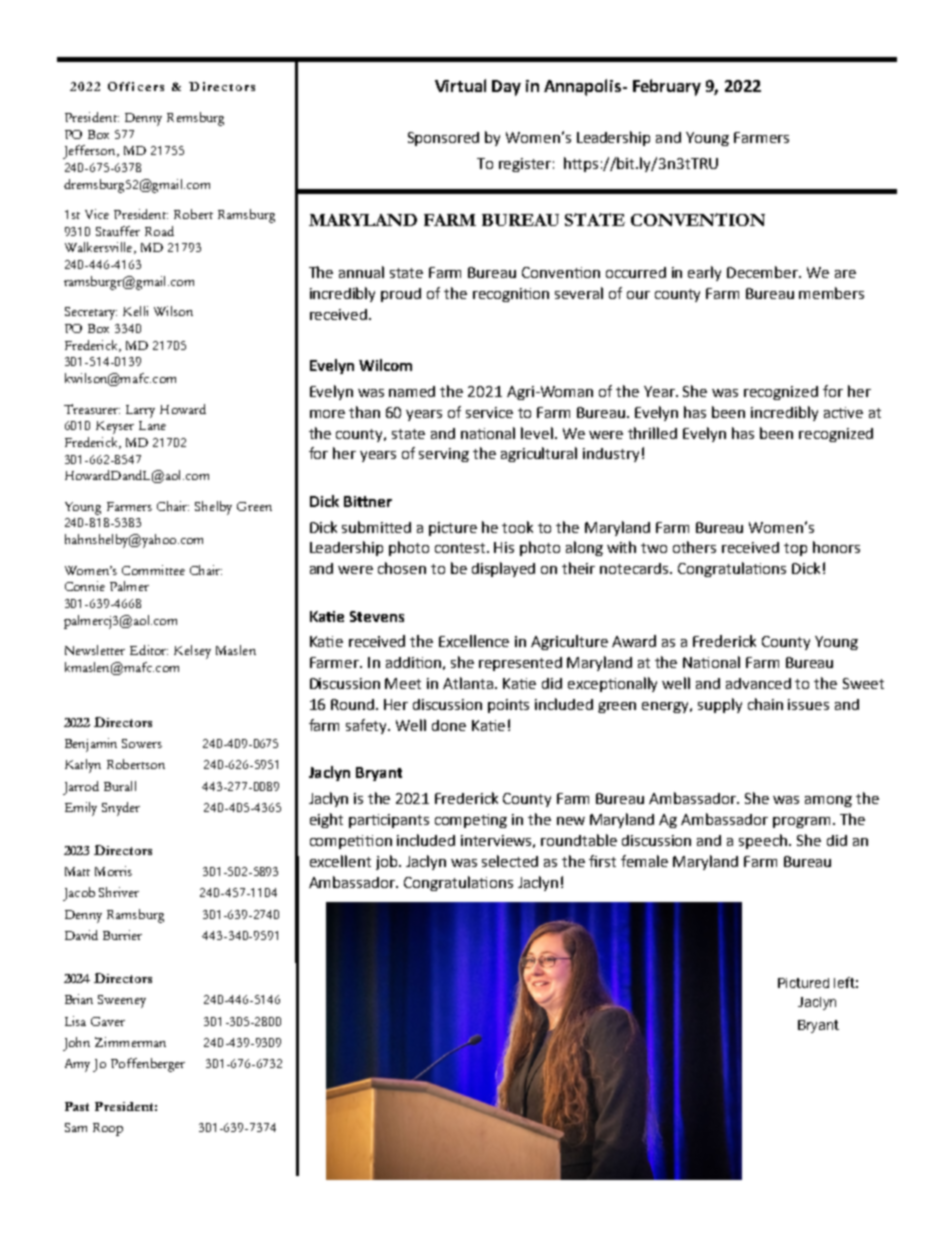 The height and width of the image is (1233, 952). What do you see at coordinates (130, 1042) in the image?
I see `Zimmerman` at bounding box center [130, 1042].
